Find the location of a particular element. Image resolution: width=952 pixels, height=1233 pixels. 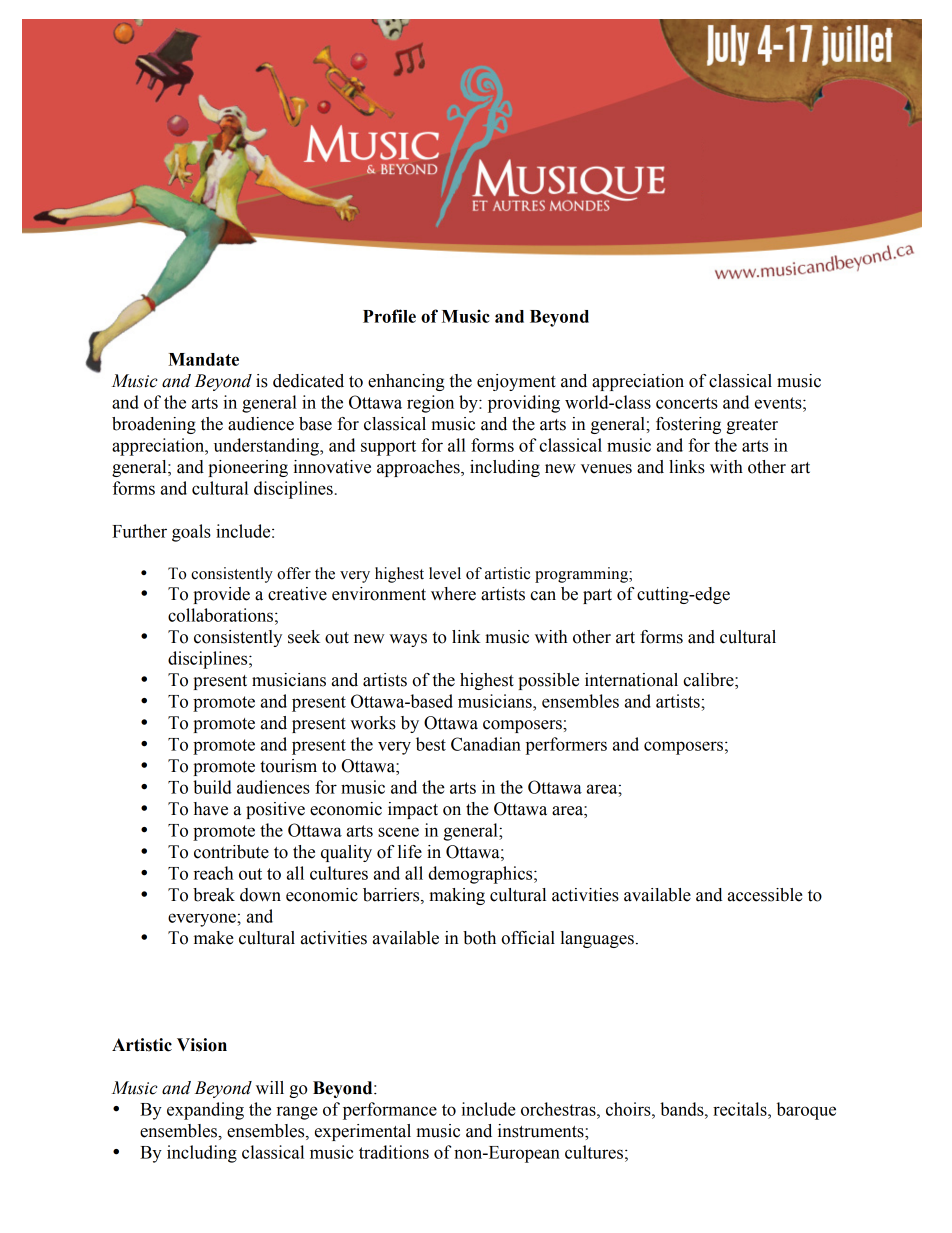

Mandate is located at coordinates (203, 359).
